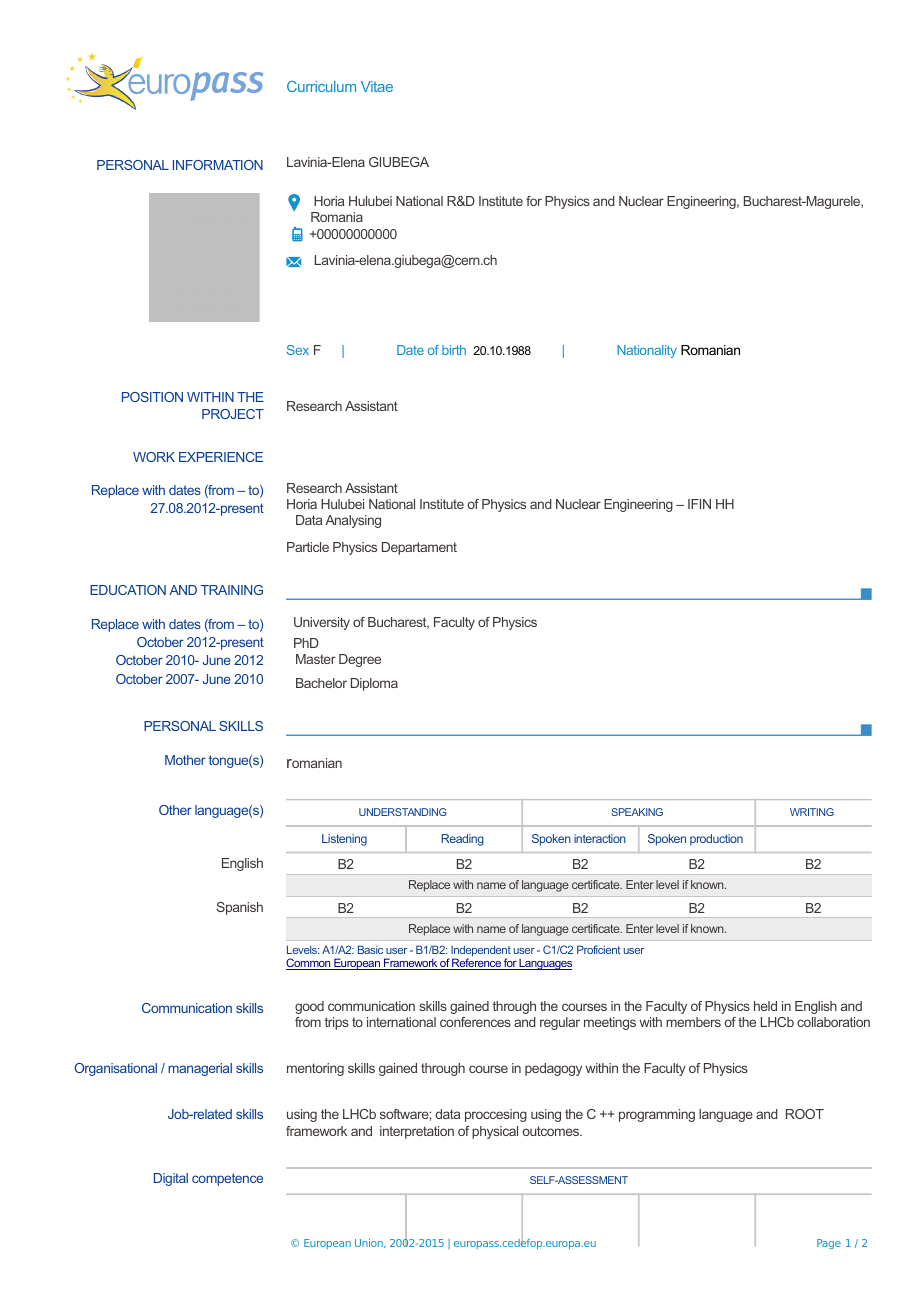  I want to click on physical, so click(495, 1132).
